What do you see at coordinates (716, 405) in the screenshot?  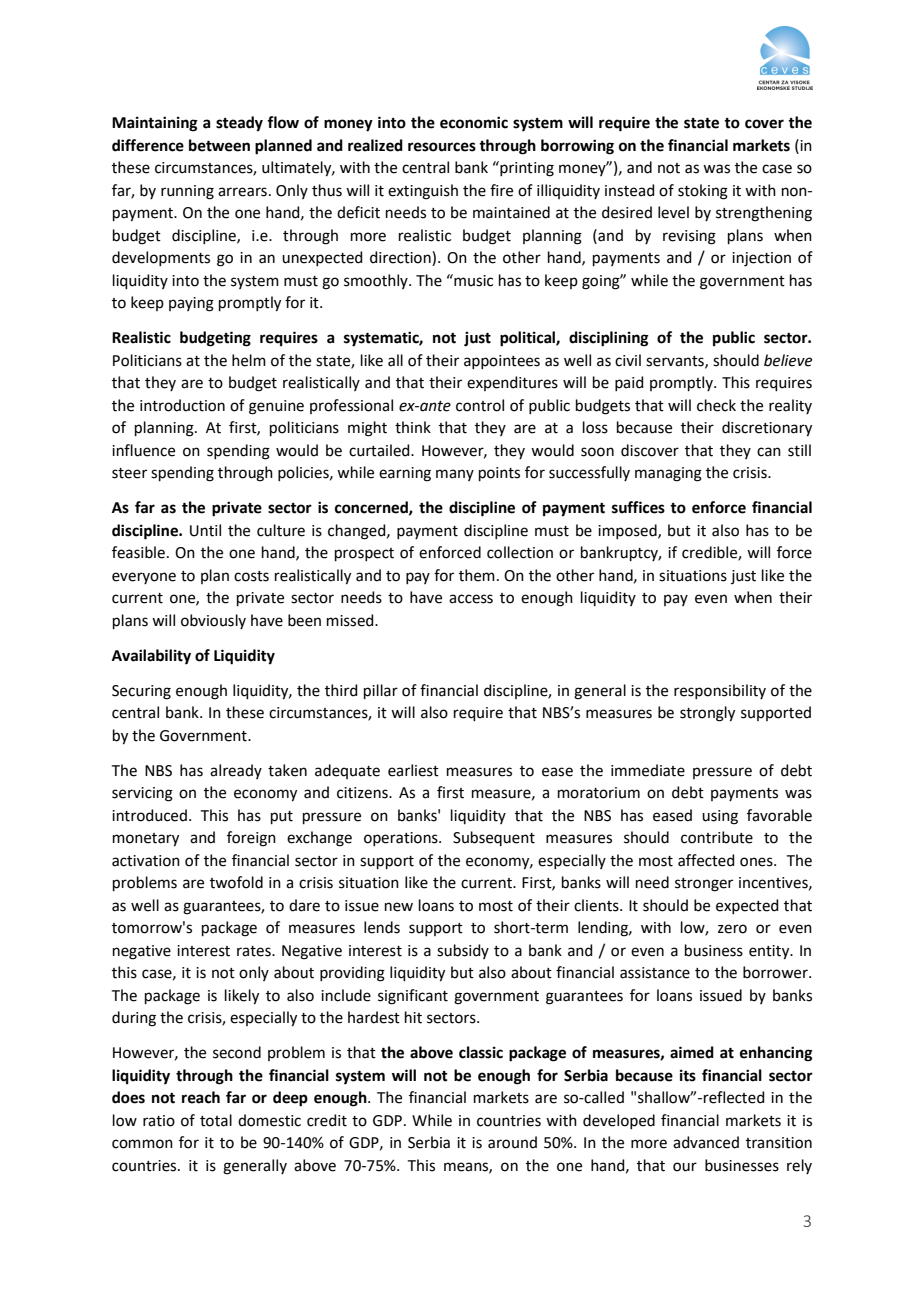 I see `check` at bounding box center [716, 405].
